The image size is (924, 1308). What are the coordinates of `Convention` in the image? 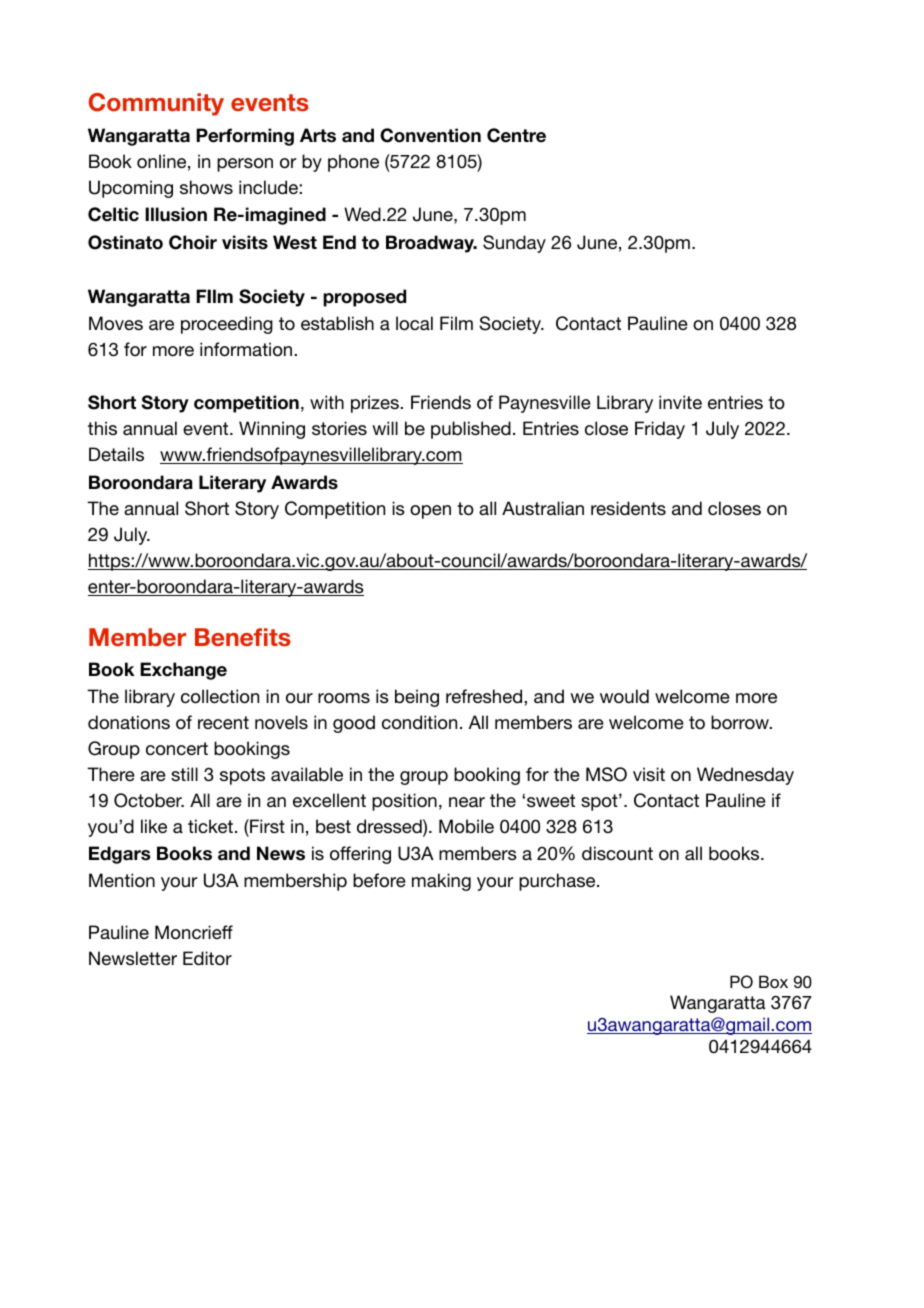 It's located at (430, 135).
